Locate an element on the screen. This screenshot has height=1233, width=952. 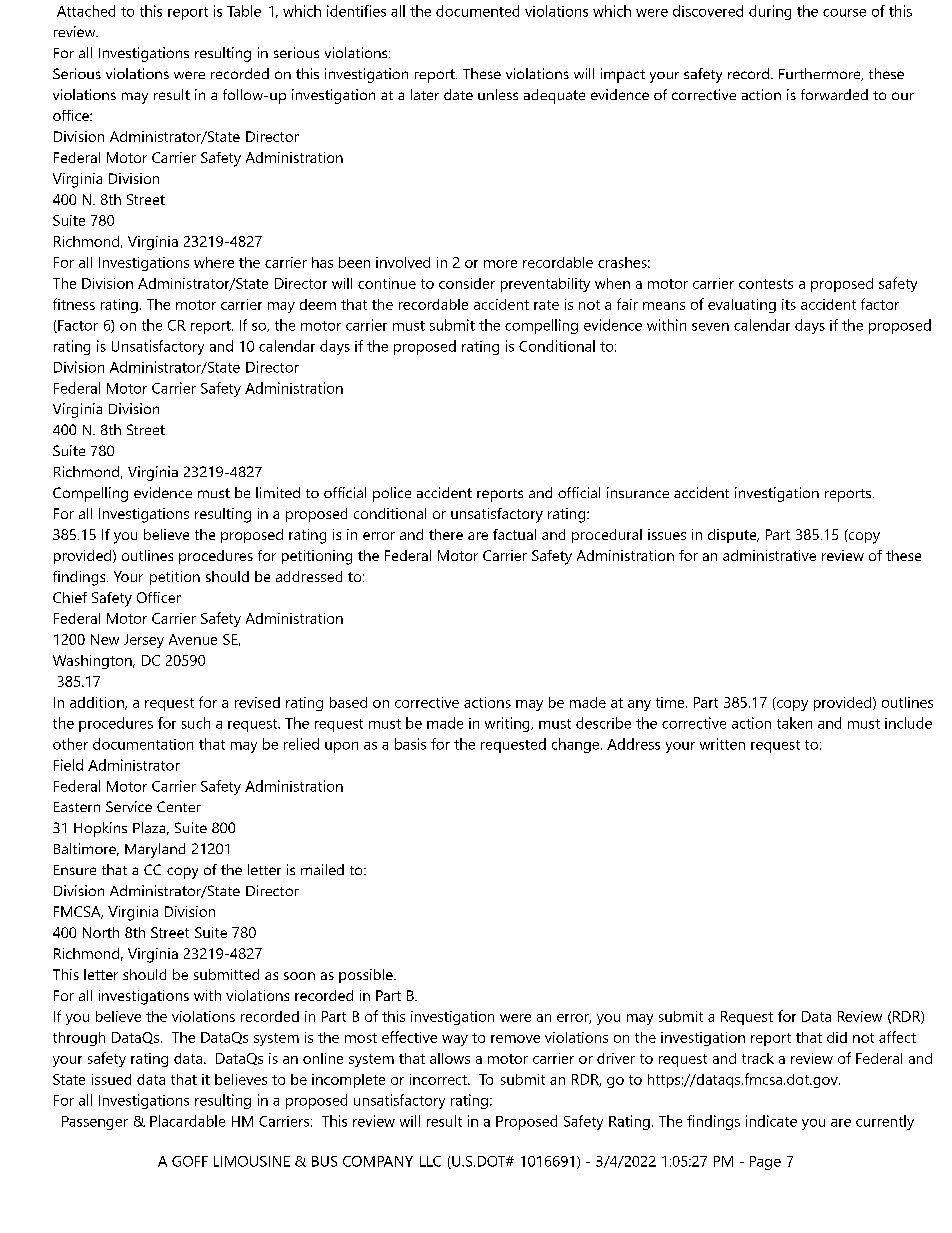
course is located at coordinates (844, 13).
